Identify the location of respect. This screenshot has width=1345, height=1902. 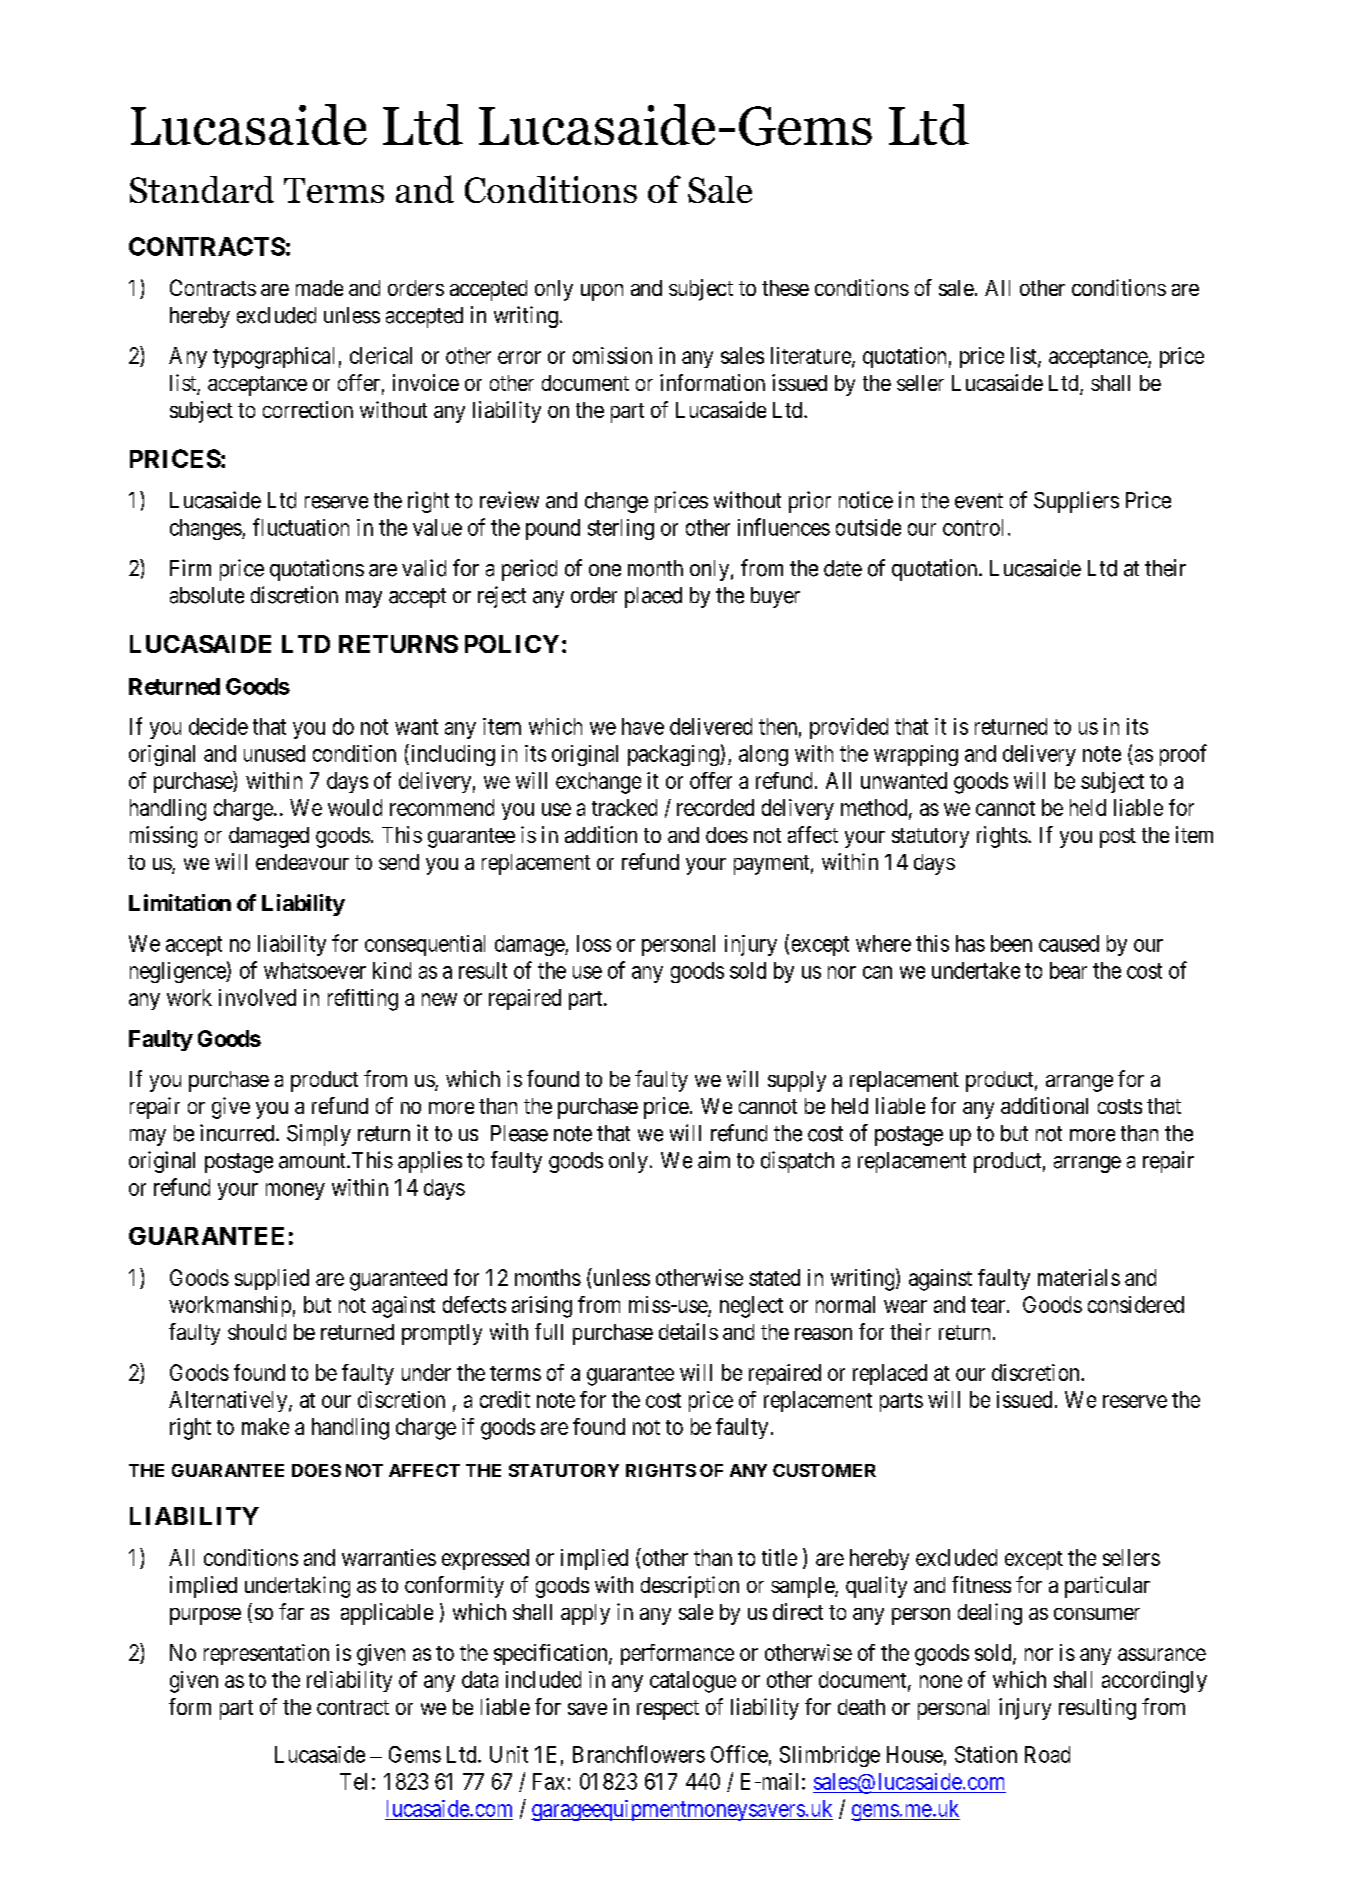
(668, 1710).
